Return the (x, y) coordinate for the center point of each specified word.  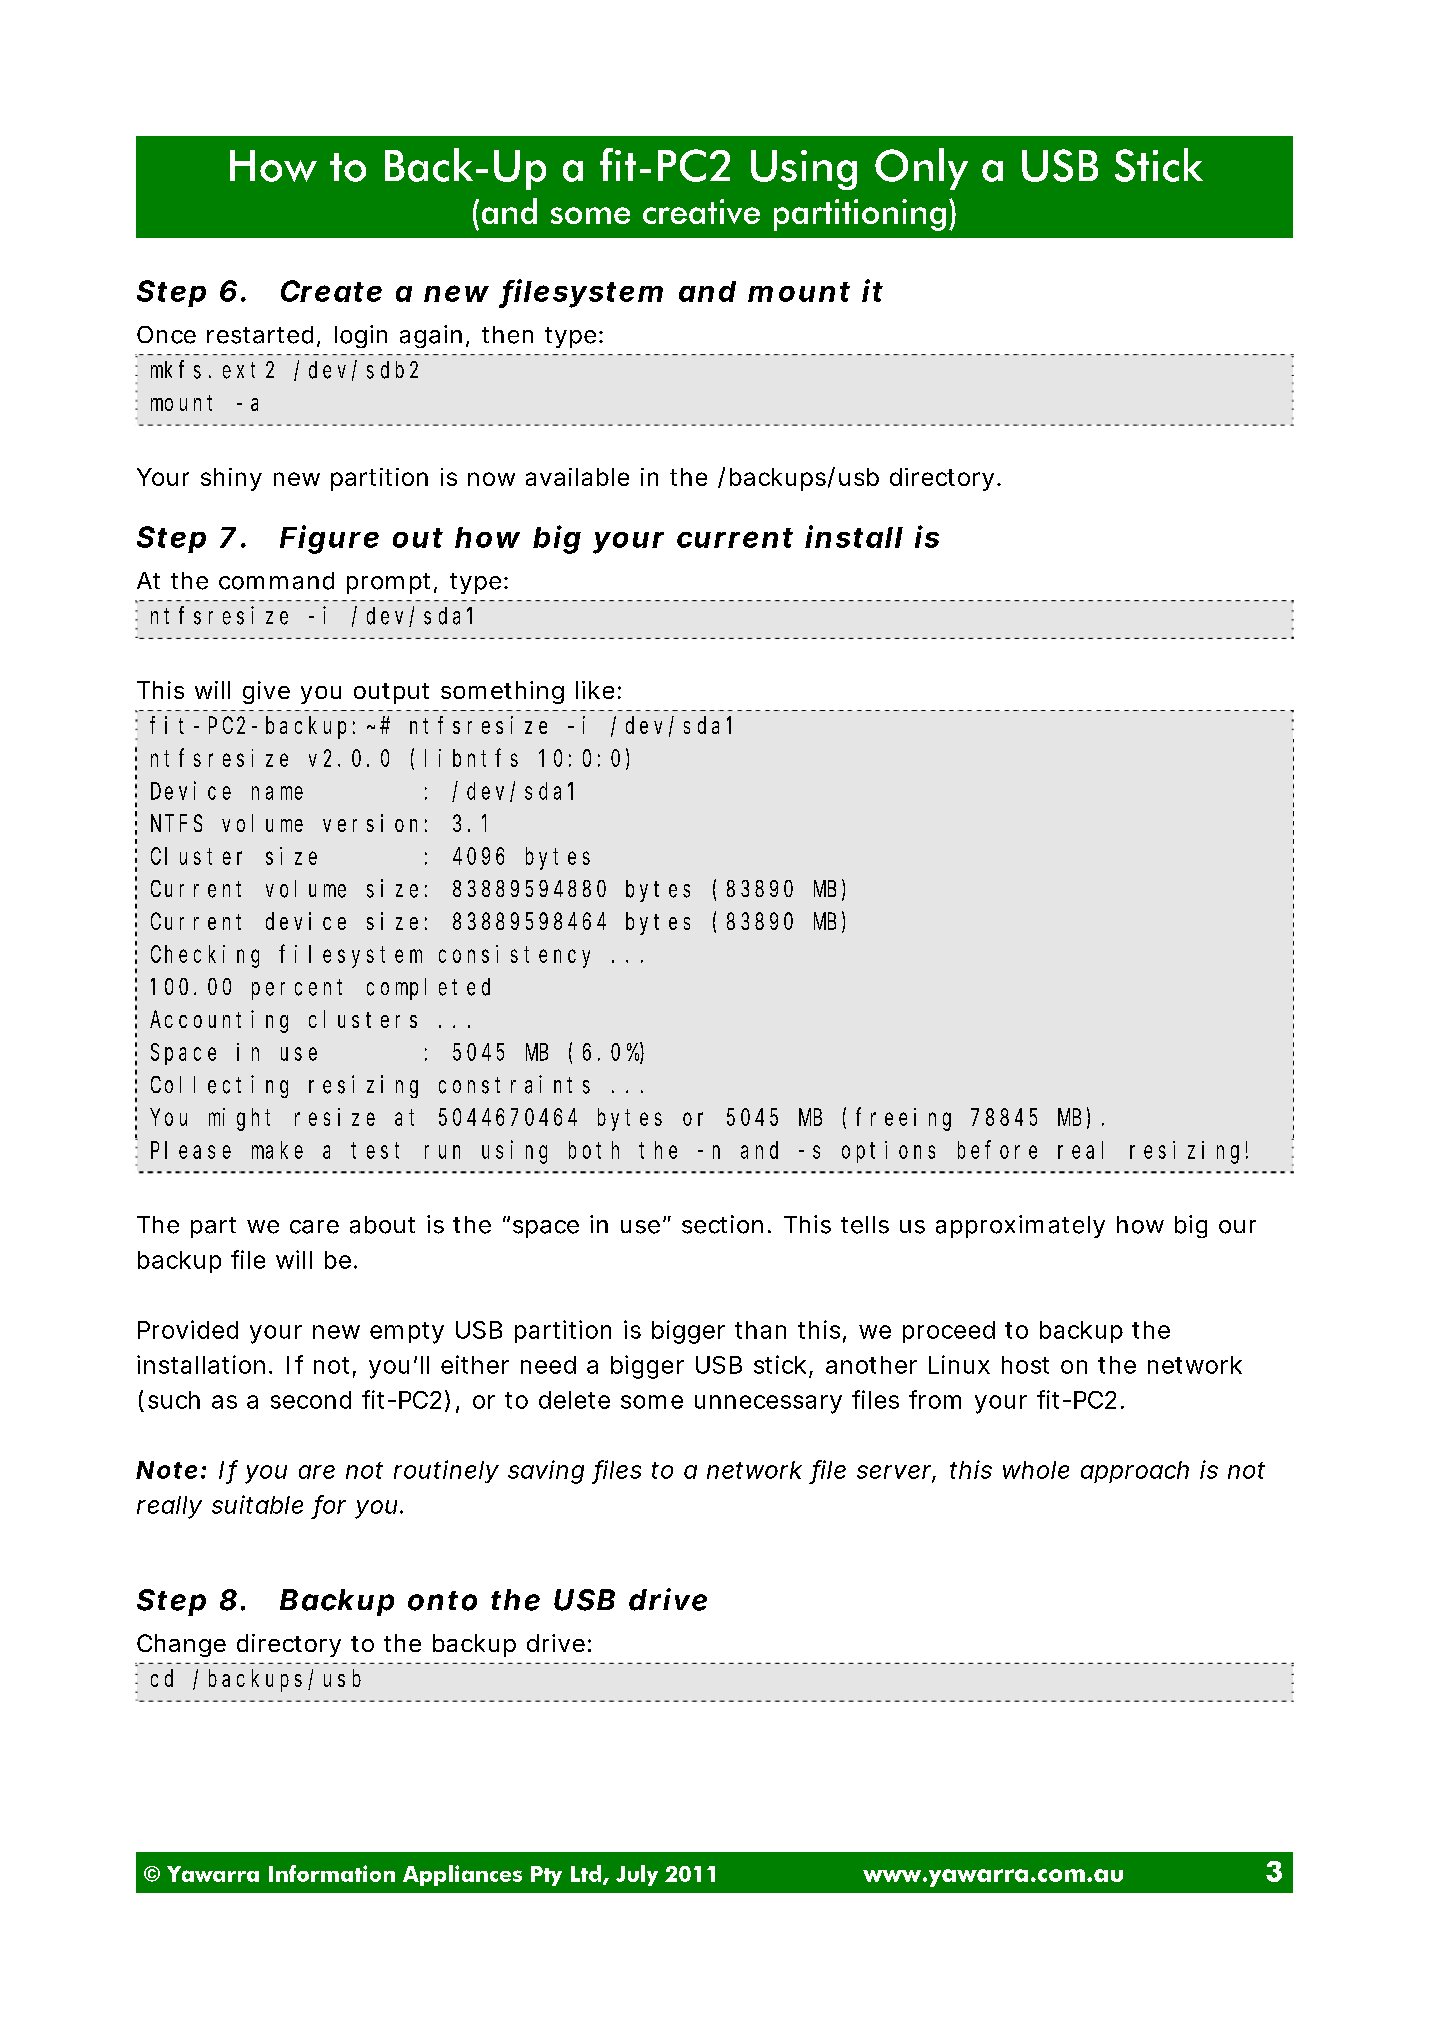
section (722, 1224)
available (577, 477)
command (276, 581)
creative (701, 211)
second (311, 1400)
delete (574, 1400)
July (637, 1875)
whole (1036, 1470)
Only (921, 169)
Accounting (219, 1021)
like (595, 690)
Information (332, 1873)
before (997, 1150)
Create (331, 291)
